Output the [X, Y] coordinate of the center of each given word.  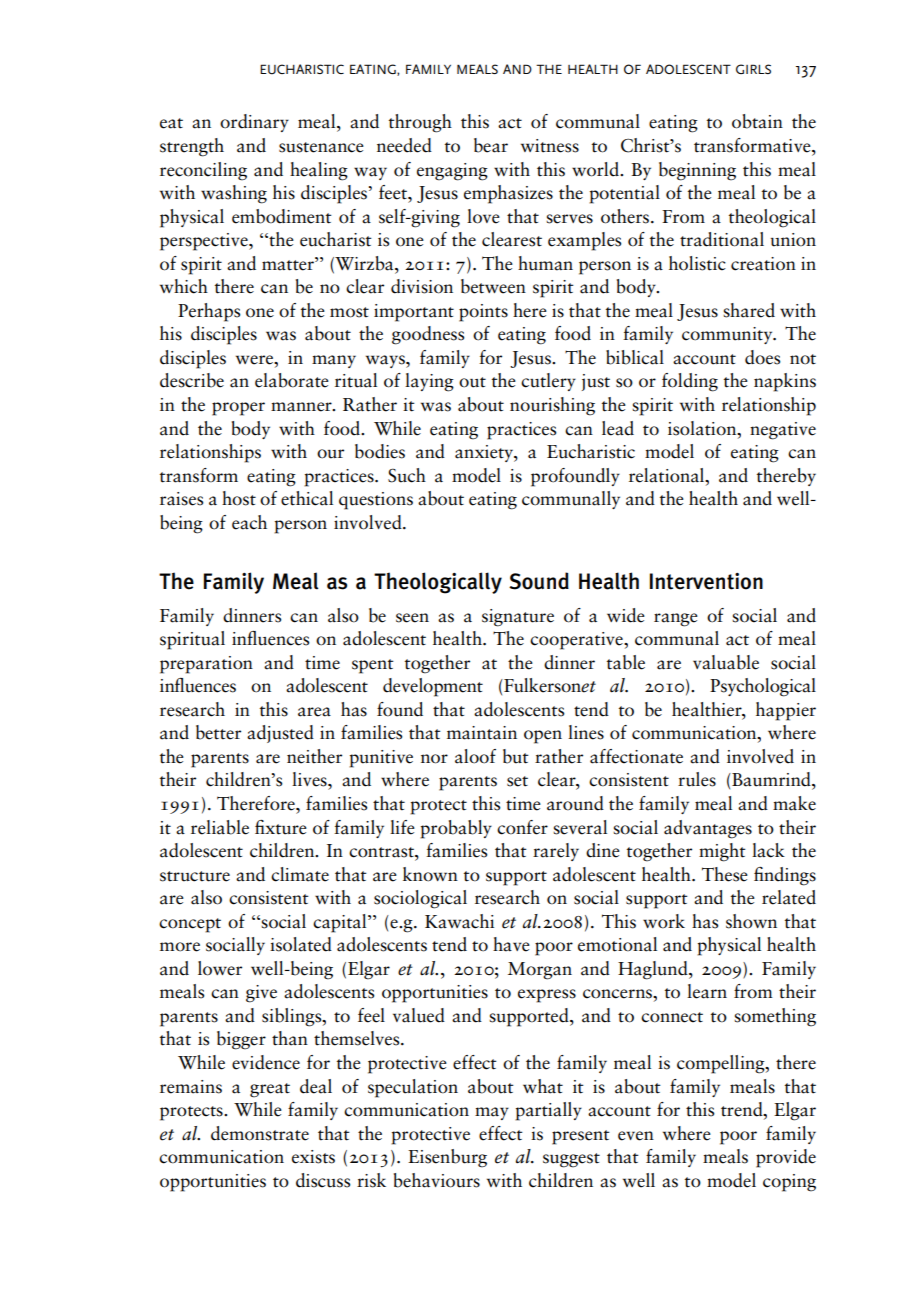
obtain [757, 121]
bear [491, 145]
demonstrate [260, 1133]
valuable [726, 662]
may [492, 1113]
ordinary [254, 123]
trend [743, 1110]
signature [518, 618]
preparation [206, 665]
